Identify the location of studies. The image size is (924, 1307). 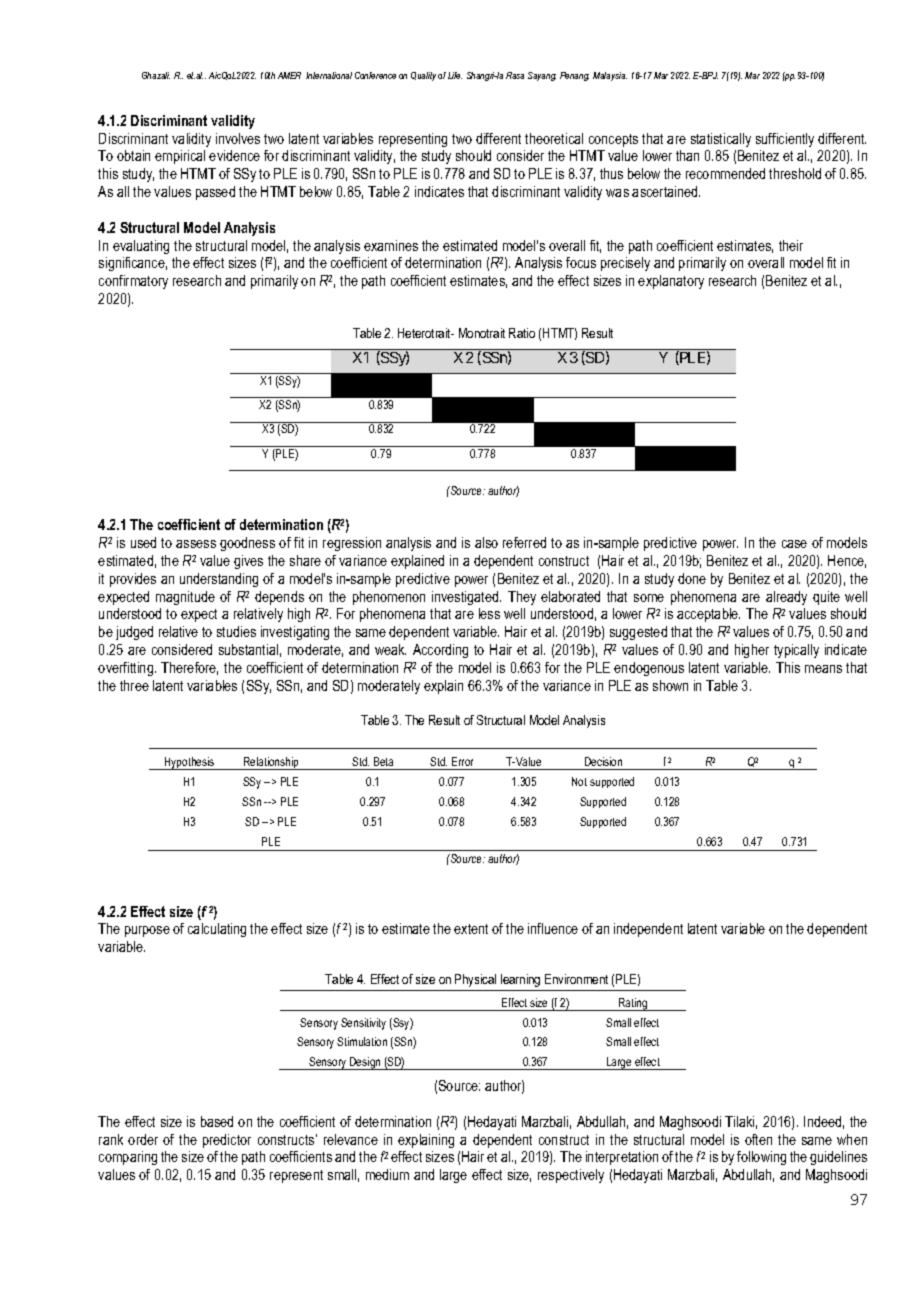
(236, 631).
